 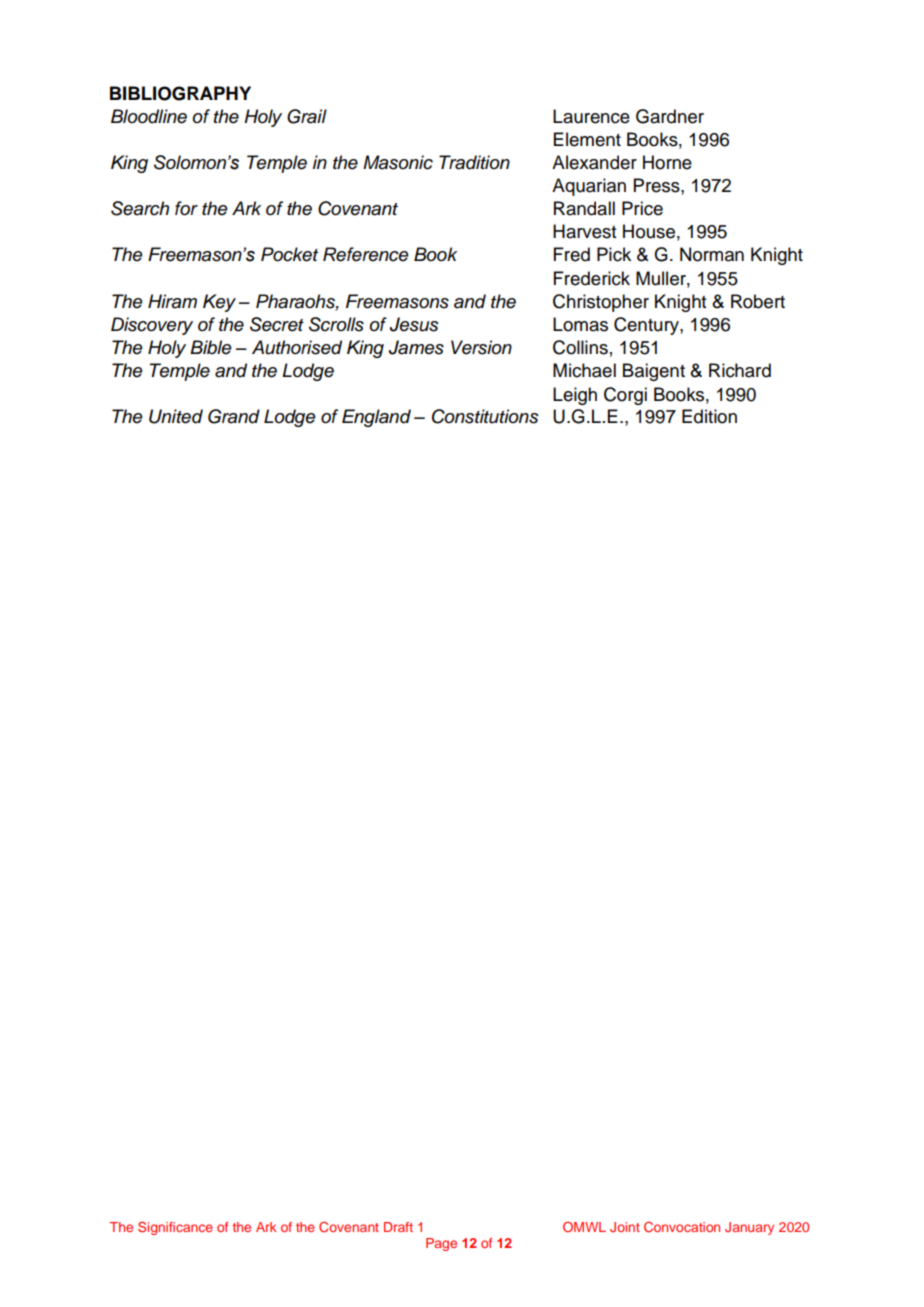 What do you see at coordinates (175, 1228) in the screenshot?
I see `Significance` at bounding box center [175, 1228].
